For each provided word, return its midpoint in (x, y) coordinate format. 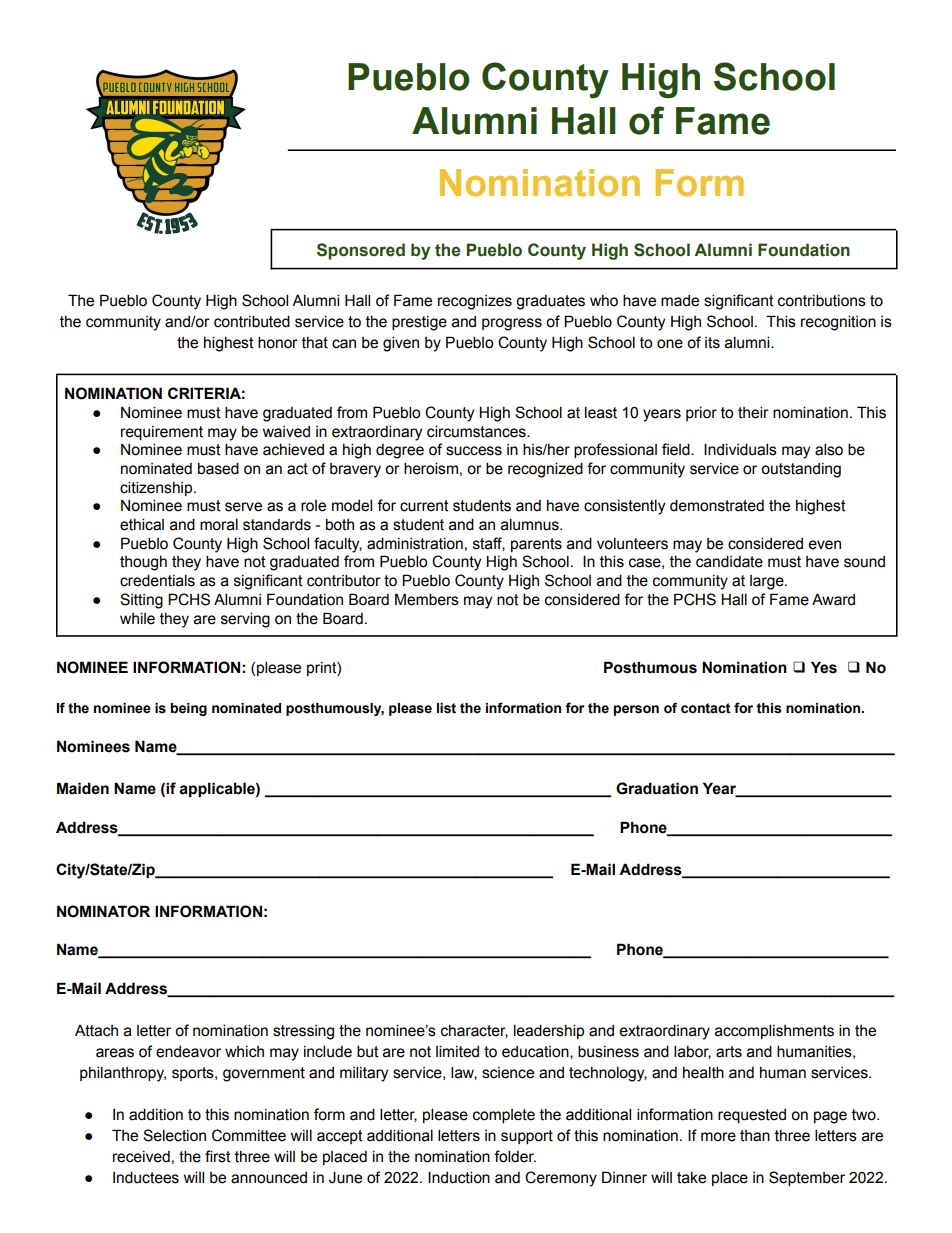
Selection (174, 1135)
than (755, 1136)
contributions (822, 300)
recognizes (475, 302)
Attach (96, 1031)
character (474, 1031)
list (446, 708)
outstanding (801, 470)
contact (706, 708)
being (188, 709)
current (424, 506)
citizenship (157, 488)
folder (515, 1156)
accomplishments (774, 1031)
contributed (252, 321)
